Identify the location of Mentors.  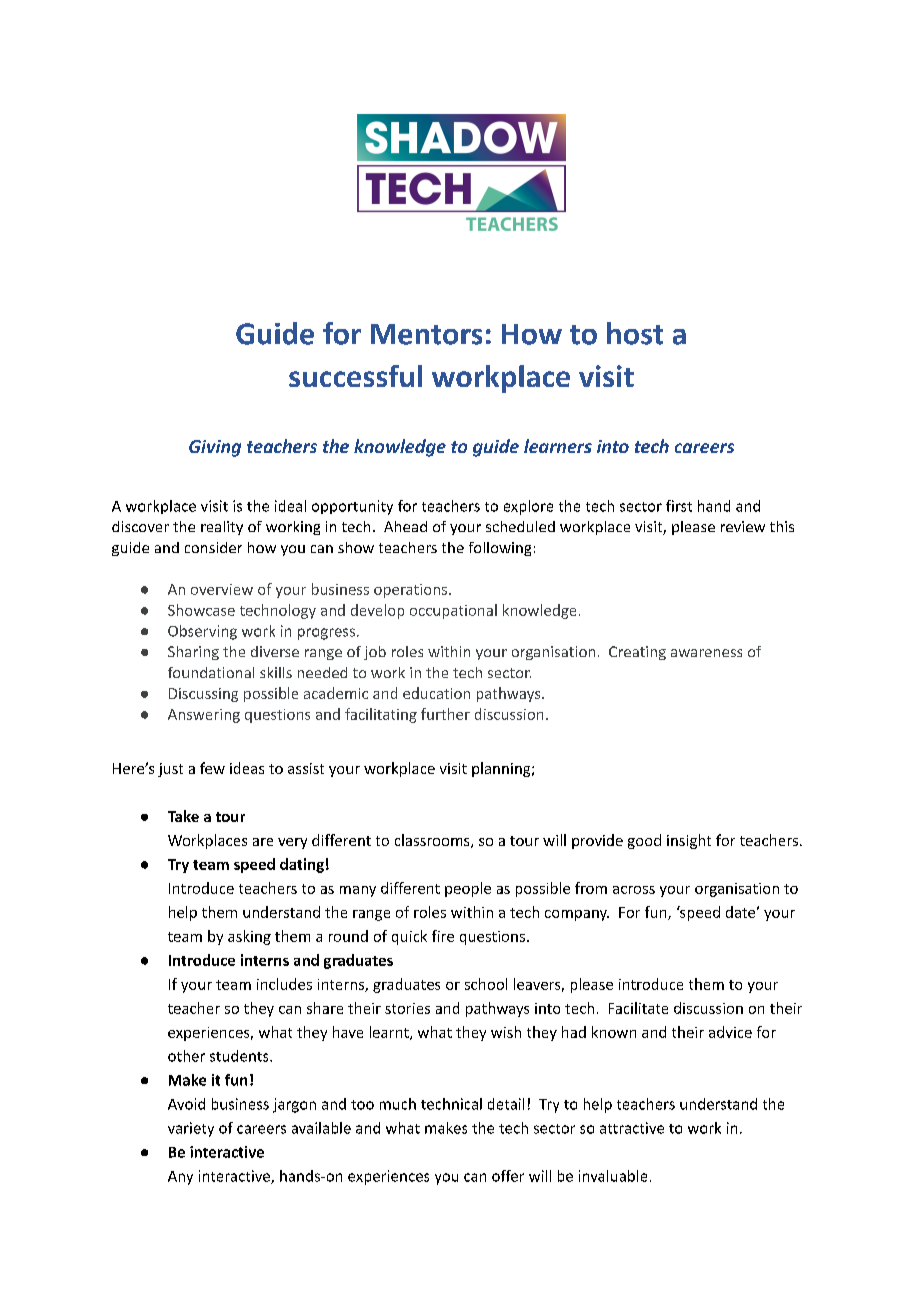
(426, 334).
